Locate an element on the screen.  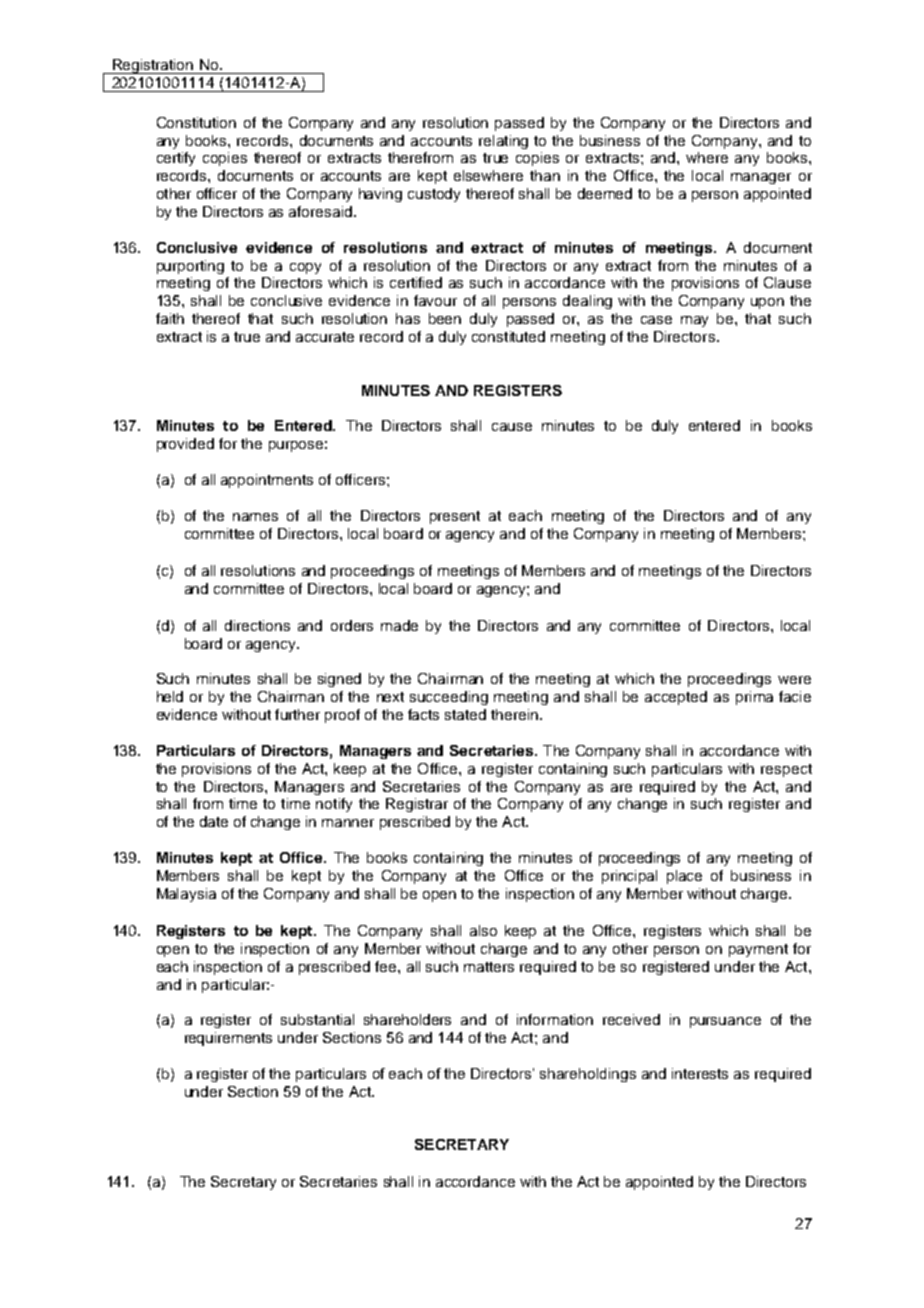
deemed is located at coordinates (605, 193).
